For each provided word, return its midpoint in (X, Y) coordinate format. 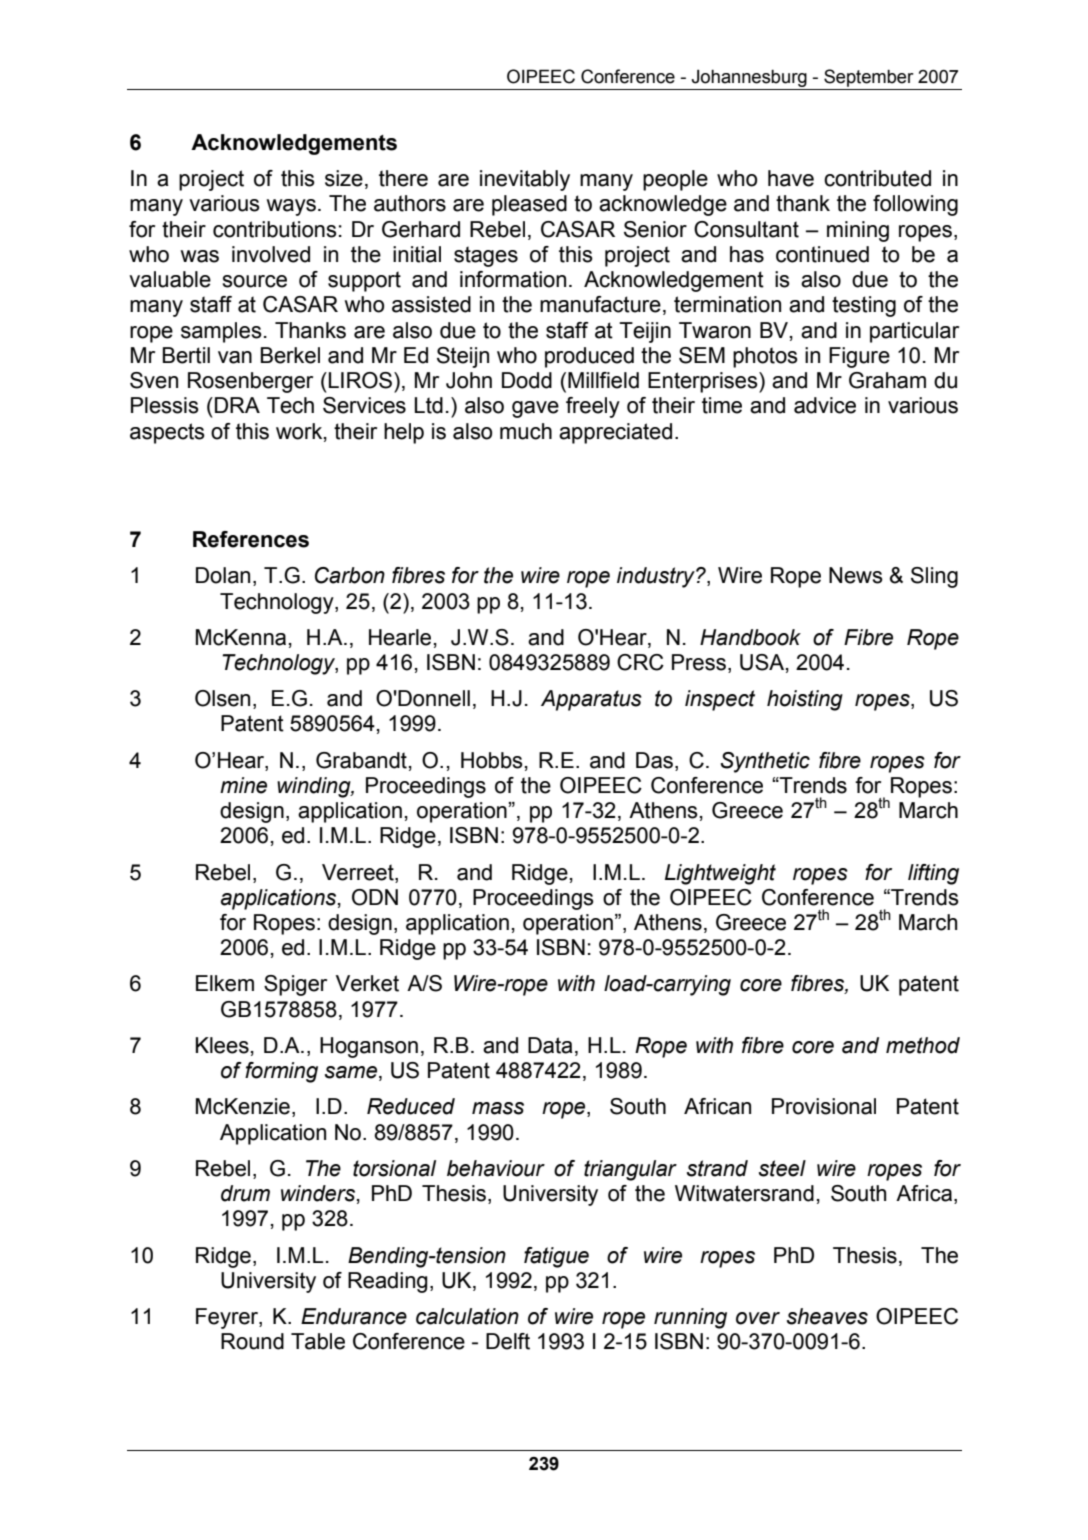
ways (291, 207)
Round (252, 1341)
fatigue (556, 1257)
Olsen (222, 698)
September (869, 78)
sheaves (827, 1316)
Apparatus (591, 700)
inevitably (525, 180)
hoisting (805, 700)
